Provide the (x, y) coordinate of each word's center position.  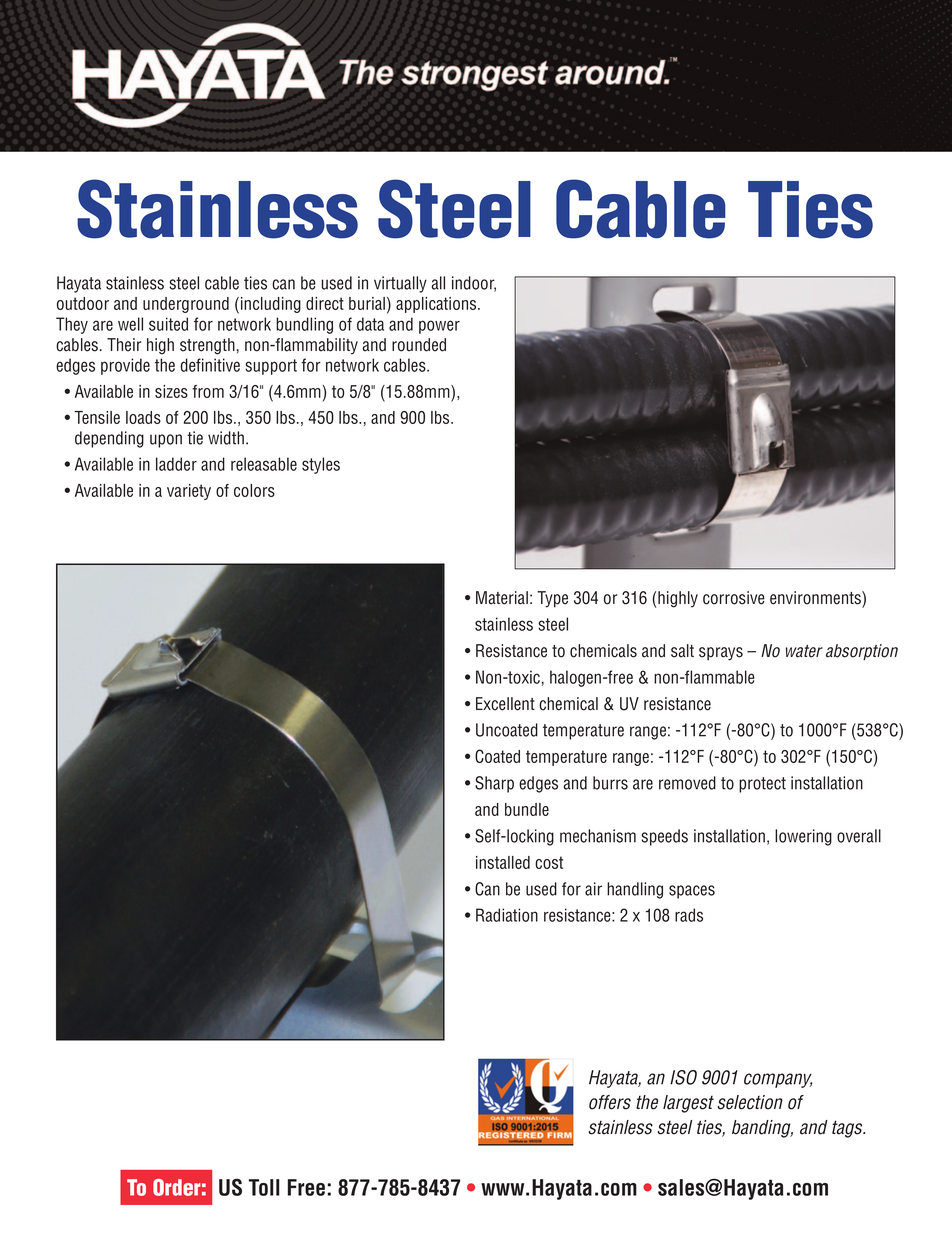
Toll (264, 1187)
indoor (474, 284)
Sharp (494, 784)
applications (437, 305)
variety (189, 492)
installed (503, 862)
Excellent (505, 704)
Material (502, 598)
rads (689, 915)
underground (186, 305)
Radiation (507, 915)
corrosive (734, 598)
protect (762, 785)
